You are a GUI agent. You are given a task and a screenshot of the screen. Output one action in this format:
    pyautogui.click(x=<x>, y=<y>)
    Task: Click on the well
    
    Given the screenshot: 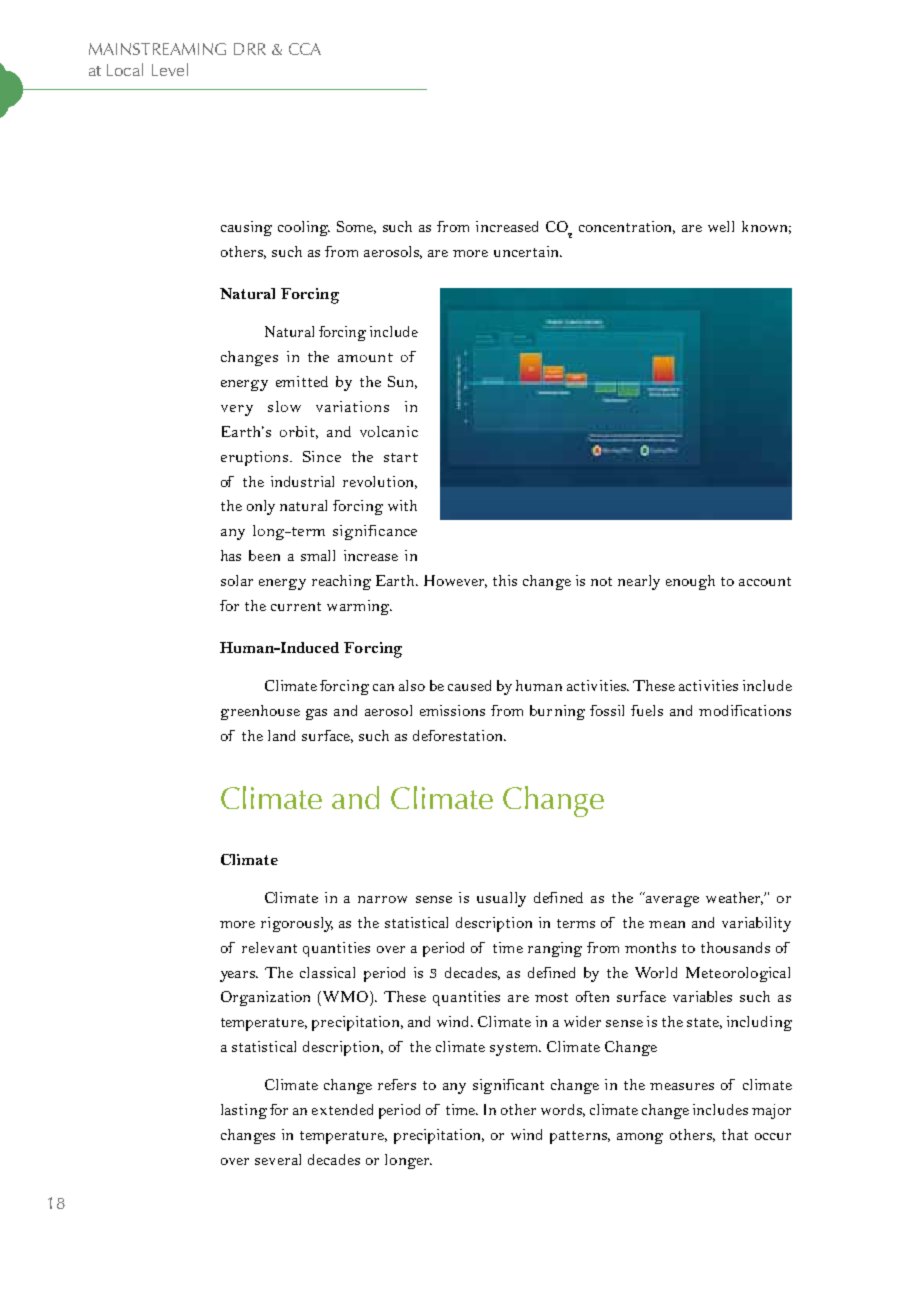 What is the action you would take?
    pyautogui.click(x=721, y=226)
